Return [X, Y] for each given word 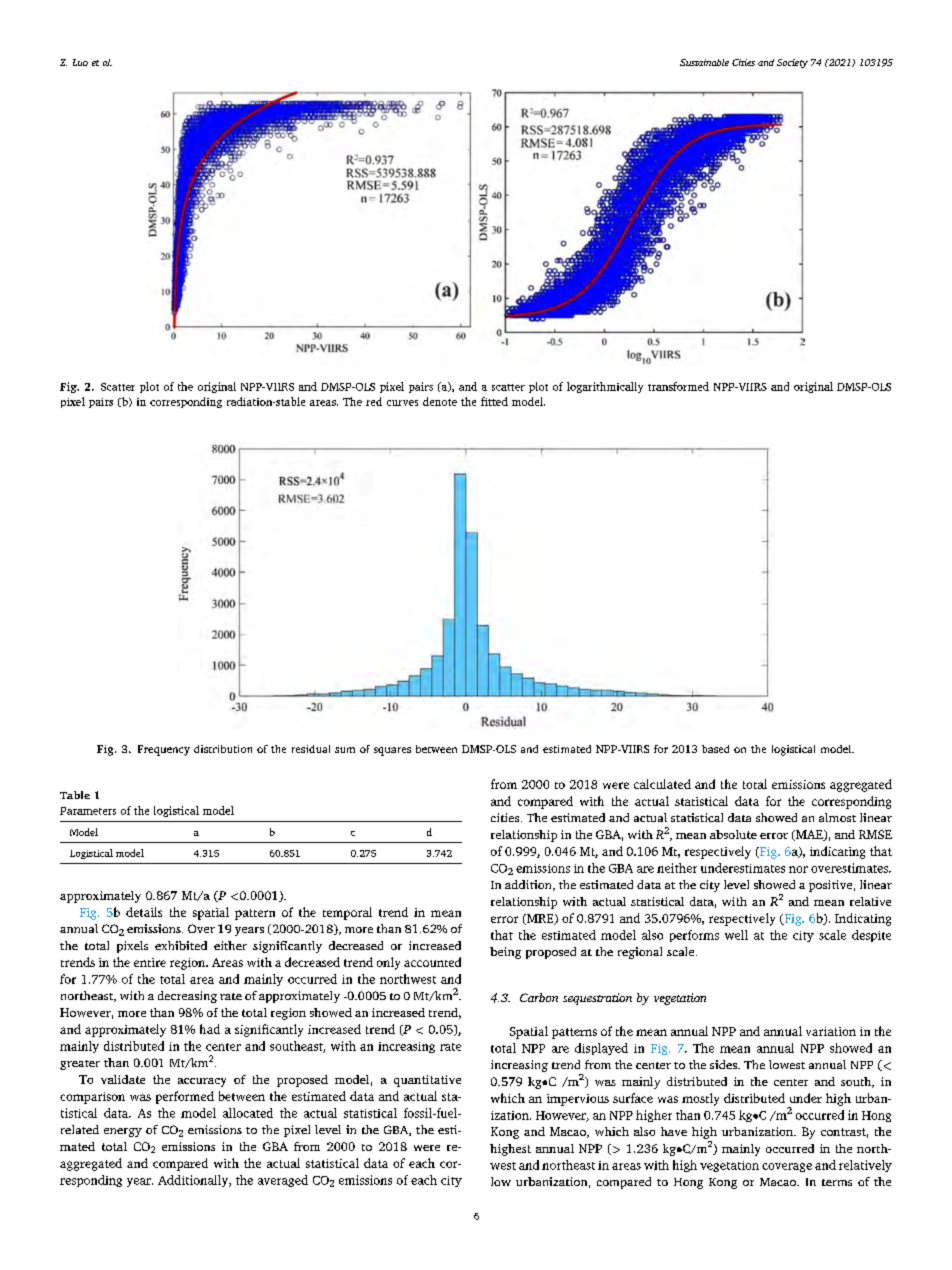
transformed [678, 386]
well [736, 935]
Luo [80, 62]
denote [440, 401]
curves [402, 403]
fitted [494, 401]
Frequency [164, 750]
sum [345, 750]
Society [792, 63]
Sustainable [704, 62]
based [715, 749]
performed [185, 1097]
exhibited [181, 945]
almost [837, 817]
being [505, 953]
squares [392, 751]
